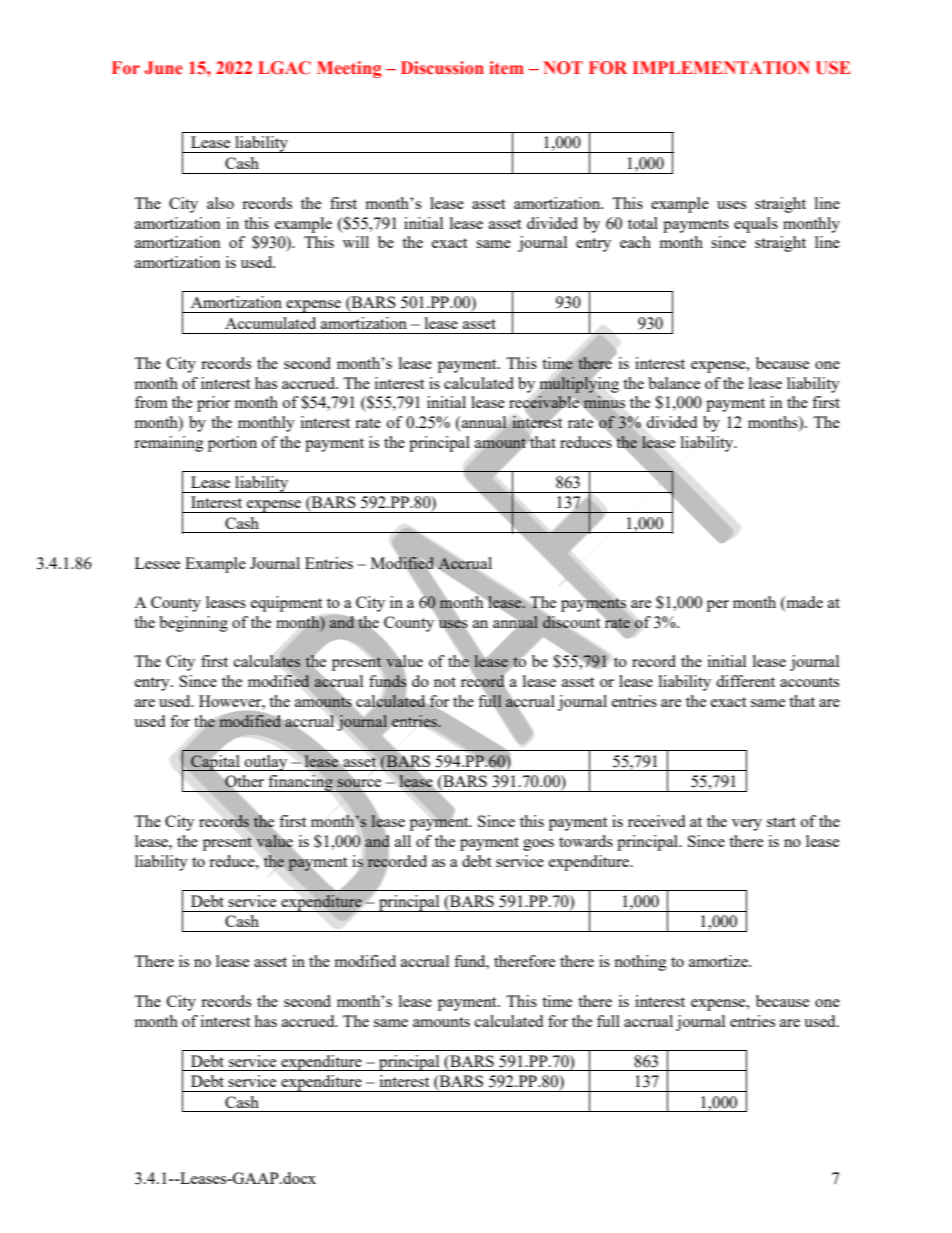 The image size is (952, 1233). I want to click on all, so click(403, 841).
